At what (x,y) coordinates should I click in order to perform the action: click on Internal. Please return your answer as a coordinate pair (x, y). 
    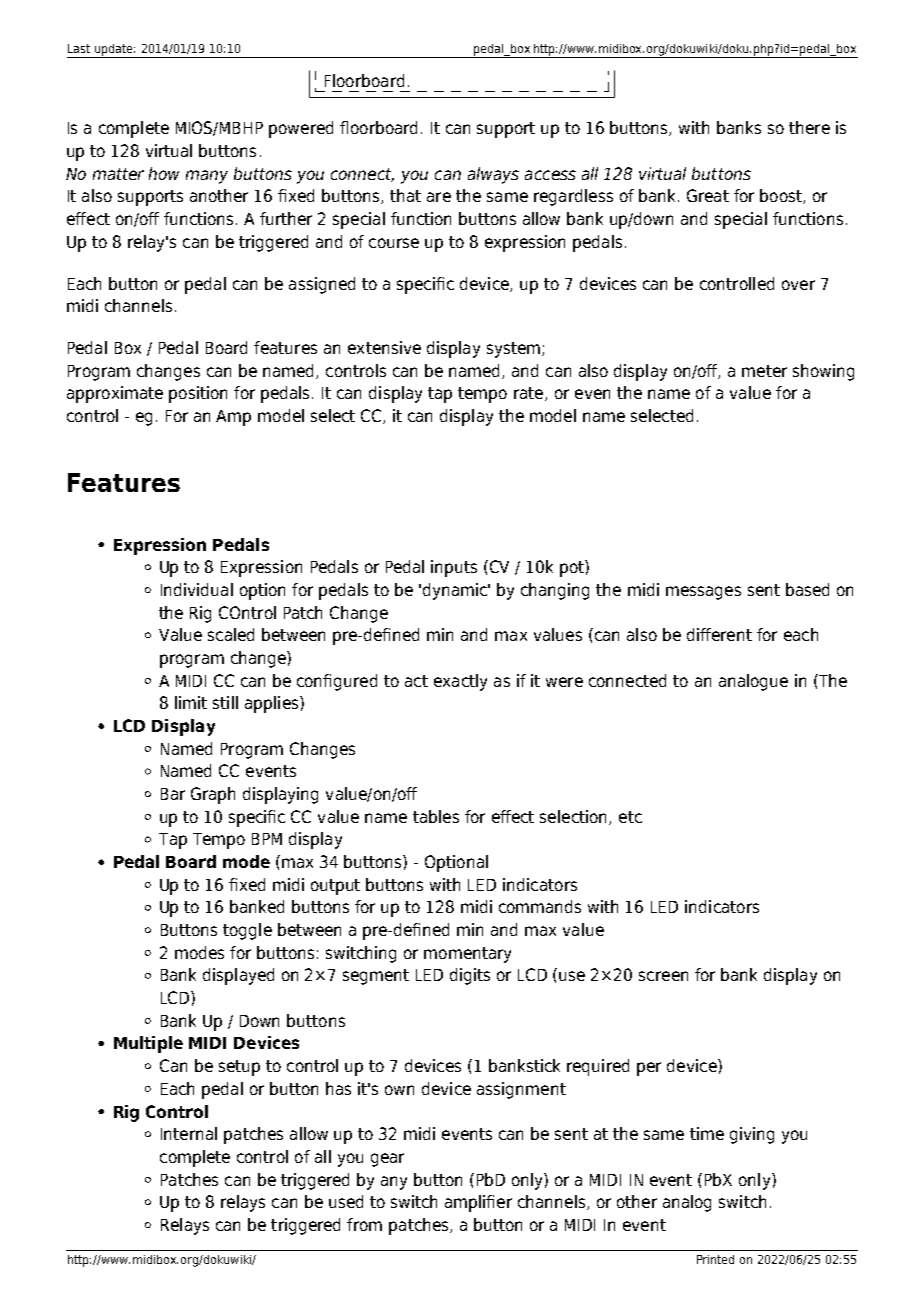
    Looking at the image, I should click on (189, 1133).
